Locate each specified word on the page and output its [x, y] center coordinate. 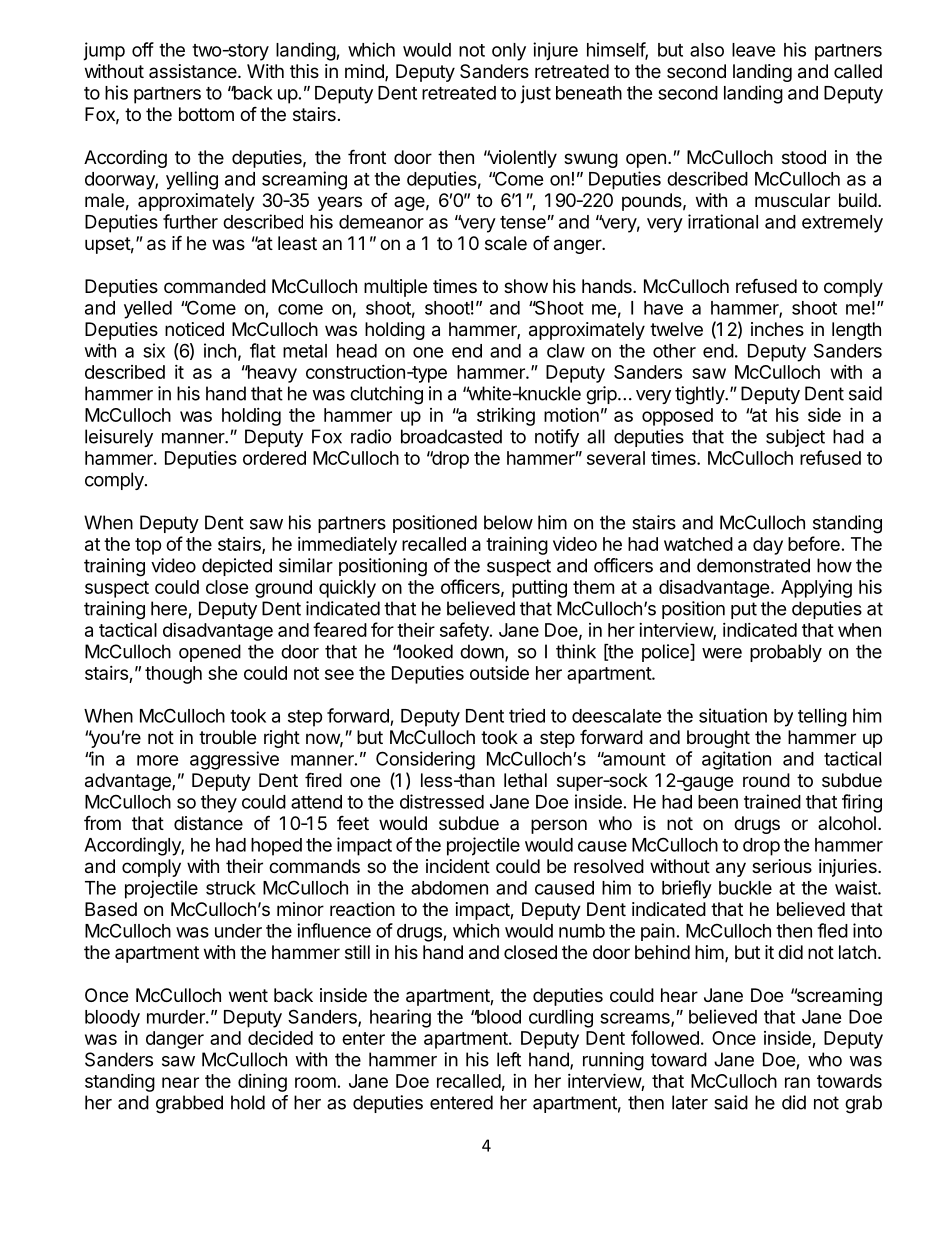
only [509, 52]
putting [539, 589]
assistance [194, 71]
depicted [237, 567]
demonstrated [753, 565]
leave [754, 50]
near [180, 1082]
